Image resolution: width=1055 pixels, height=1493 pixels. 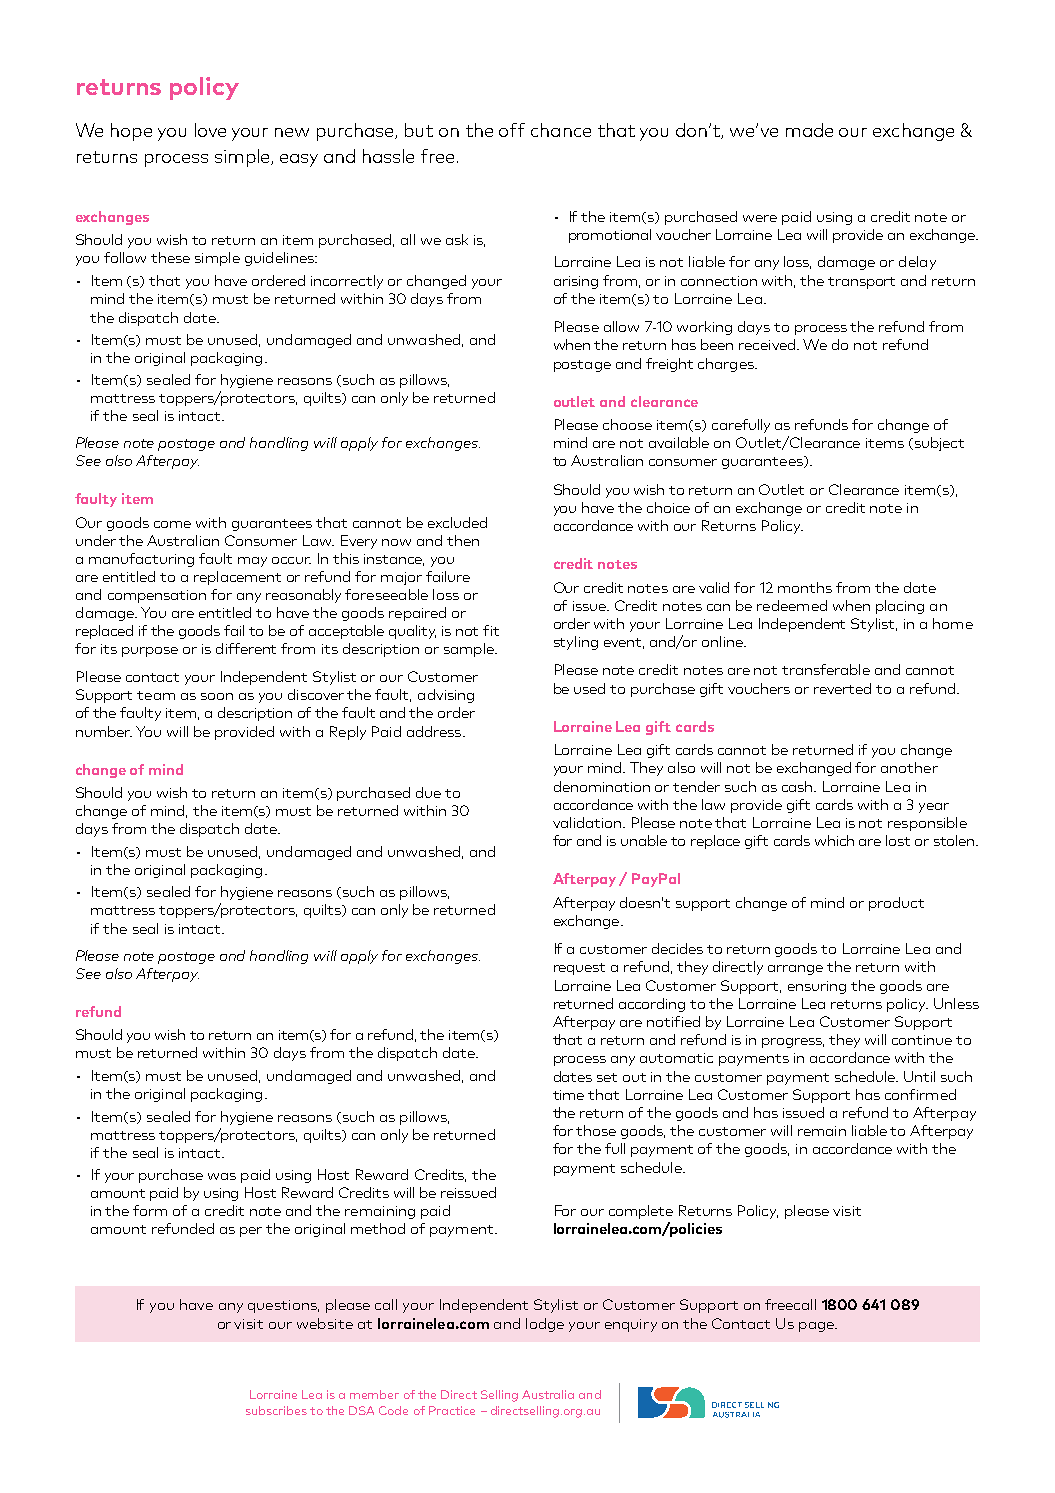 What do you see at coordinates (602, 786) in the screenshot?
I see `denomination` at bounding box center [602, 786].
